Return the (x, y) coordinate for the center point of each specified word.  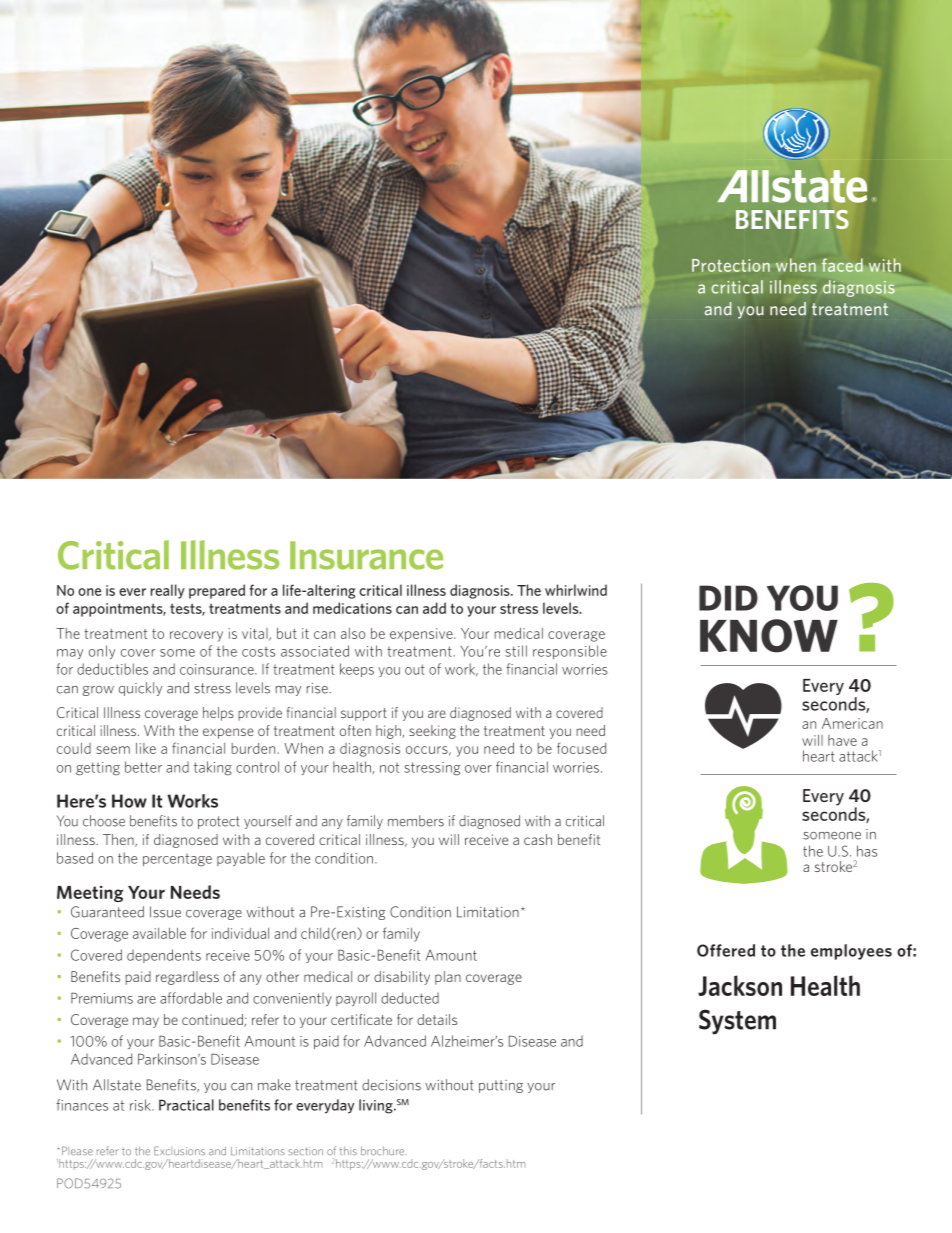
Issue (165, 912)
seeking (432, 732)
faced (842, 265)
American (852, 723)
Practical (186, 1105)
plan (448, 978)
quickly (140, 689)
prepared (217, 591)
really (168, 591)
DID (728, 598)
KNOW (769, 636)
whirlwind (576, 590)
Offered (726, 950)
